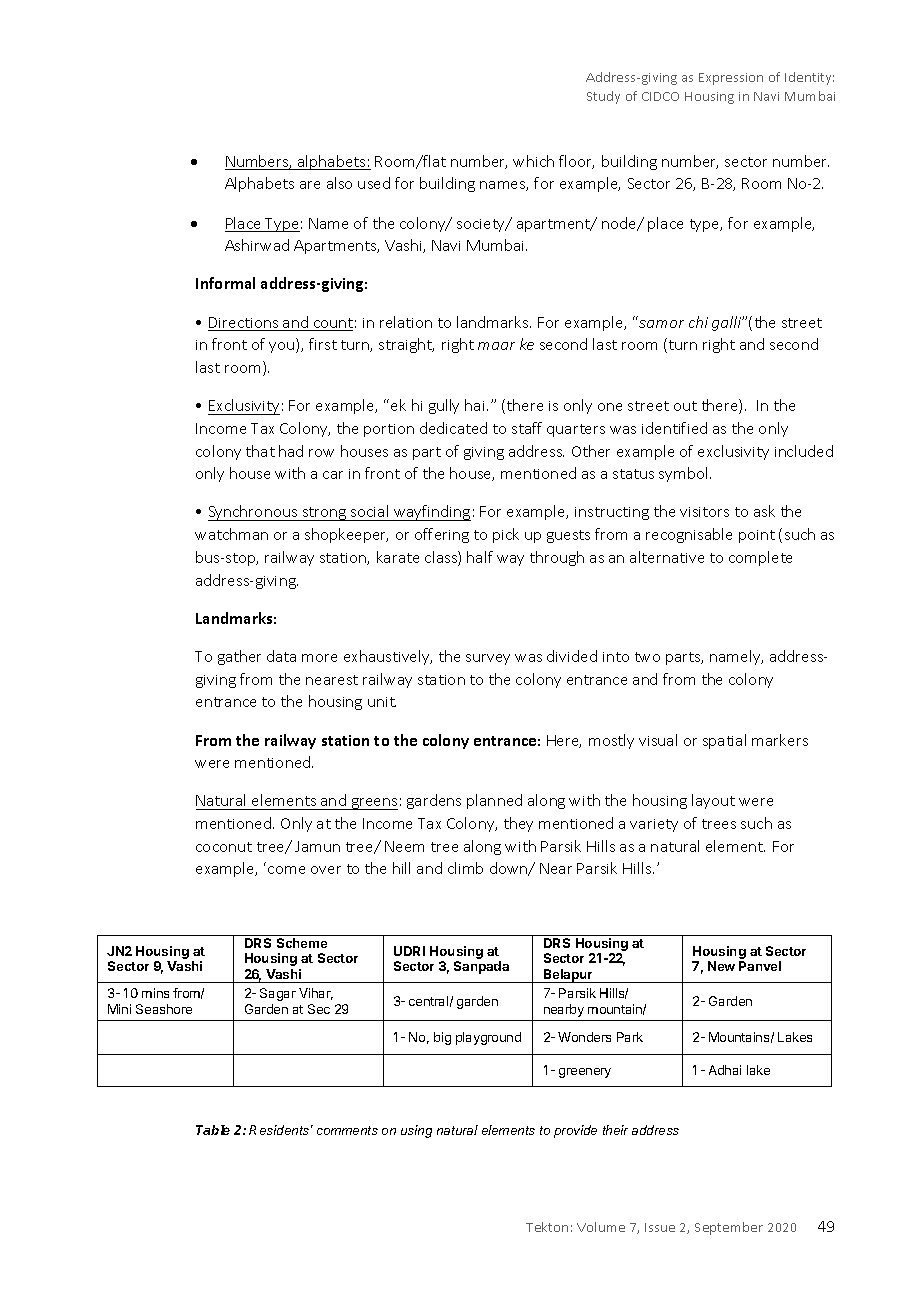 This page has height=1305, width=924. Describe the element at coordinates (453, 428) in the page. I see `dedicated` at that location.
